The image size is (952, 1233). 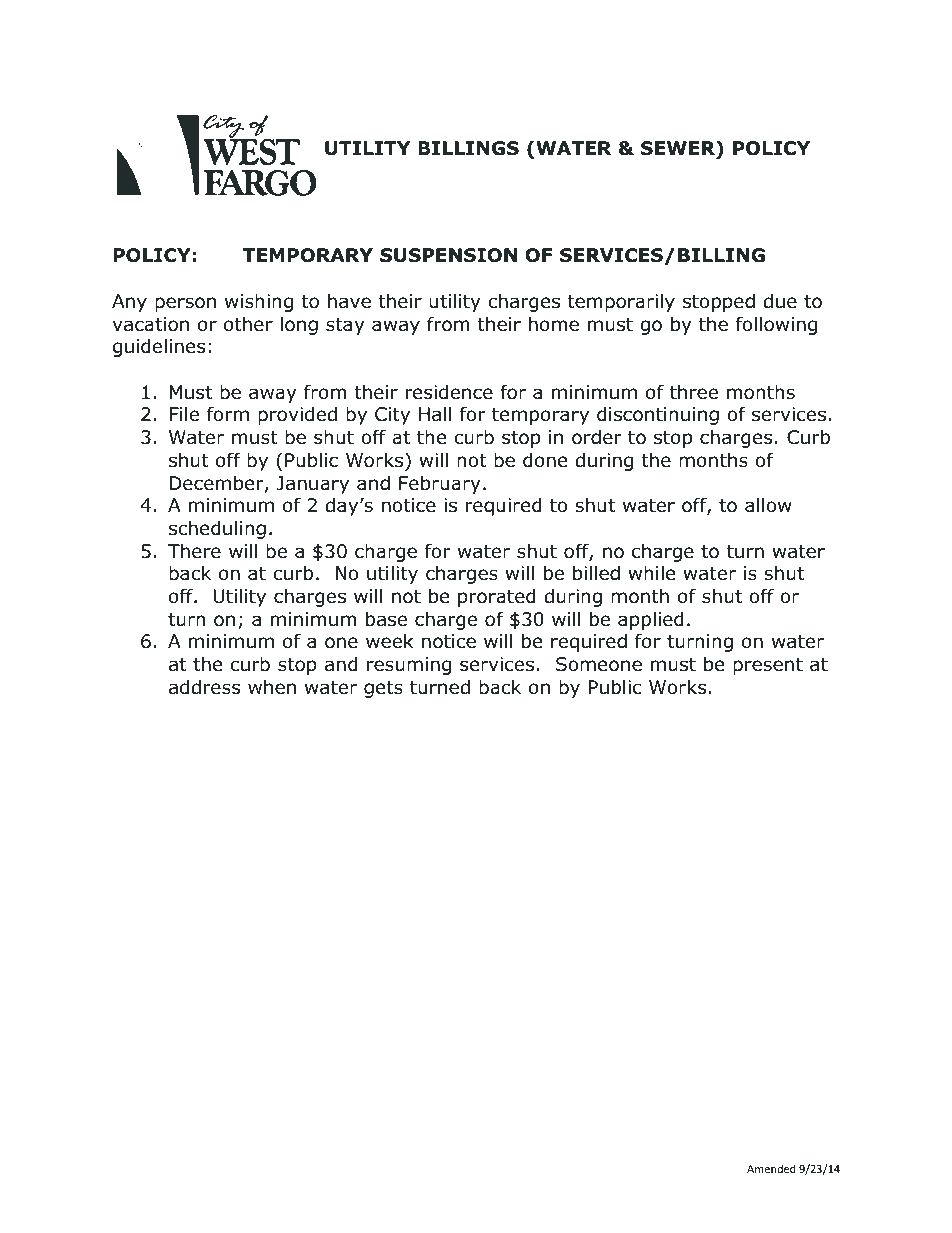 What do you see at coordinates (204, 687) in the image?
I see `address` at bounding box center [204, 687].
